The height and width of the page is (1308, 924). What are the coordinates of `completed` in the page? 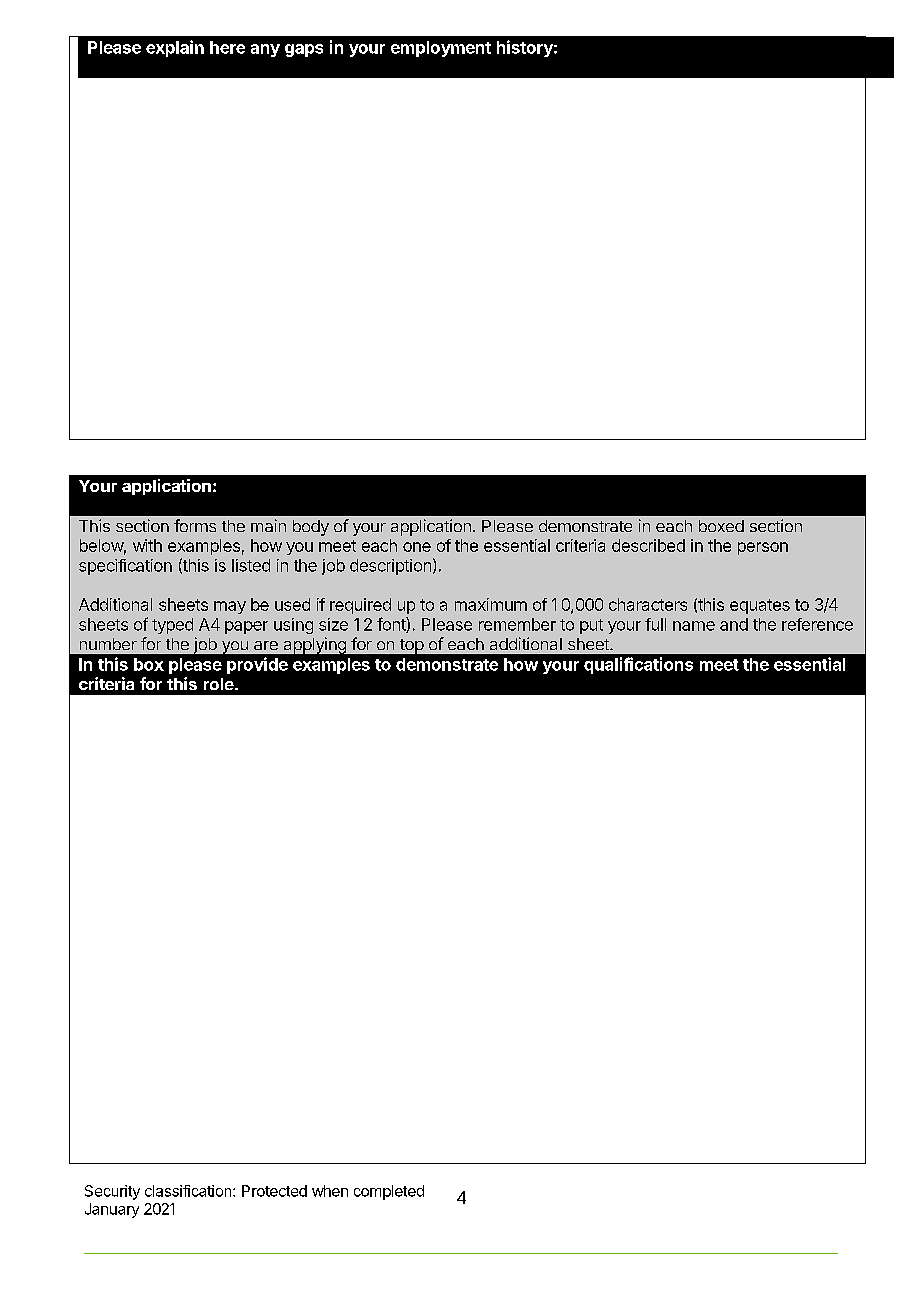 It's located at (389, 1192).
